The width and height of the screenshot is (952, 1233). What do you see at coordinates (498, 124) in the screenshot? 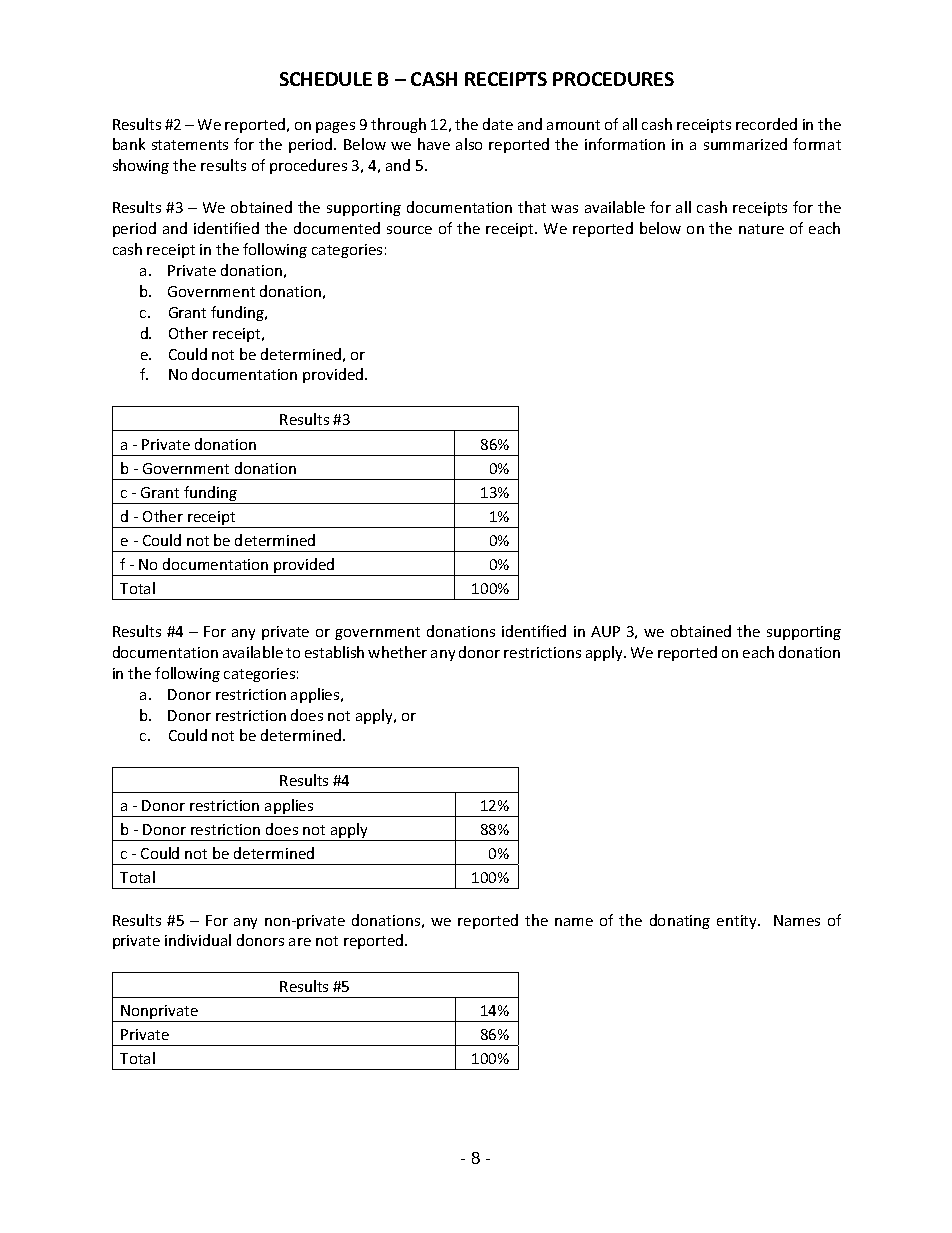
I see `date` at bounding box center [498, 124].
